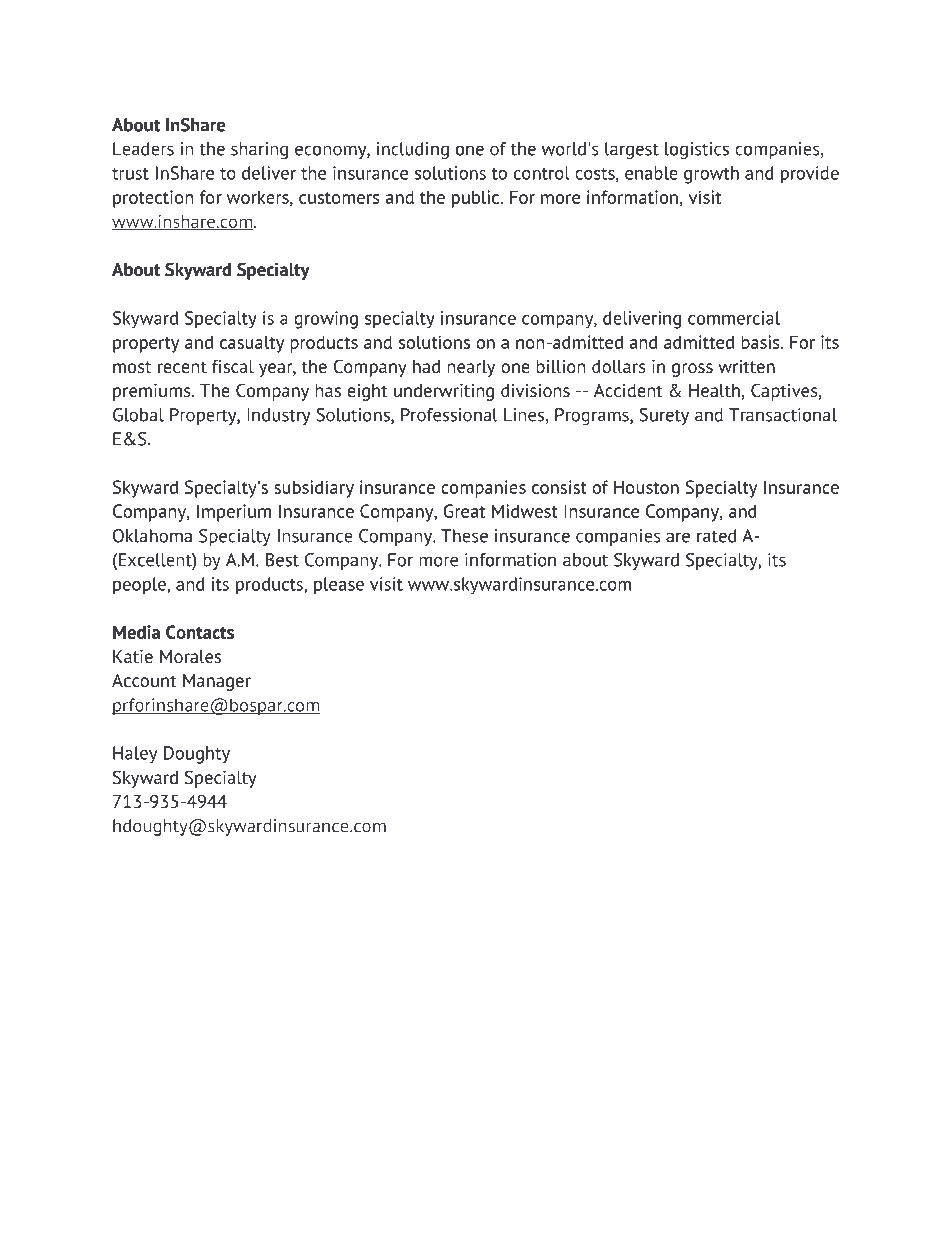  What do you see at coordinates (259, 151) in the screenshot?
I see `sharing` at bounding box center [259, 151].
